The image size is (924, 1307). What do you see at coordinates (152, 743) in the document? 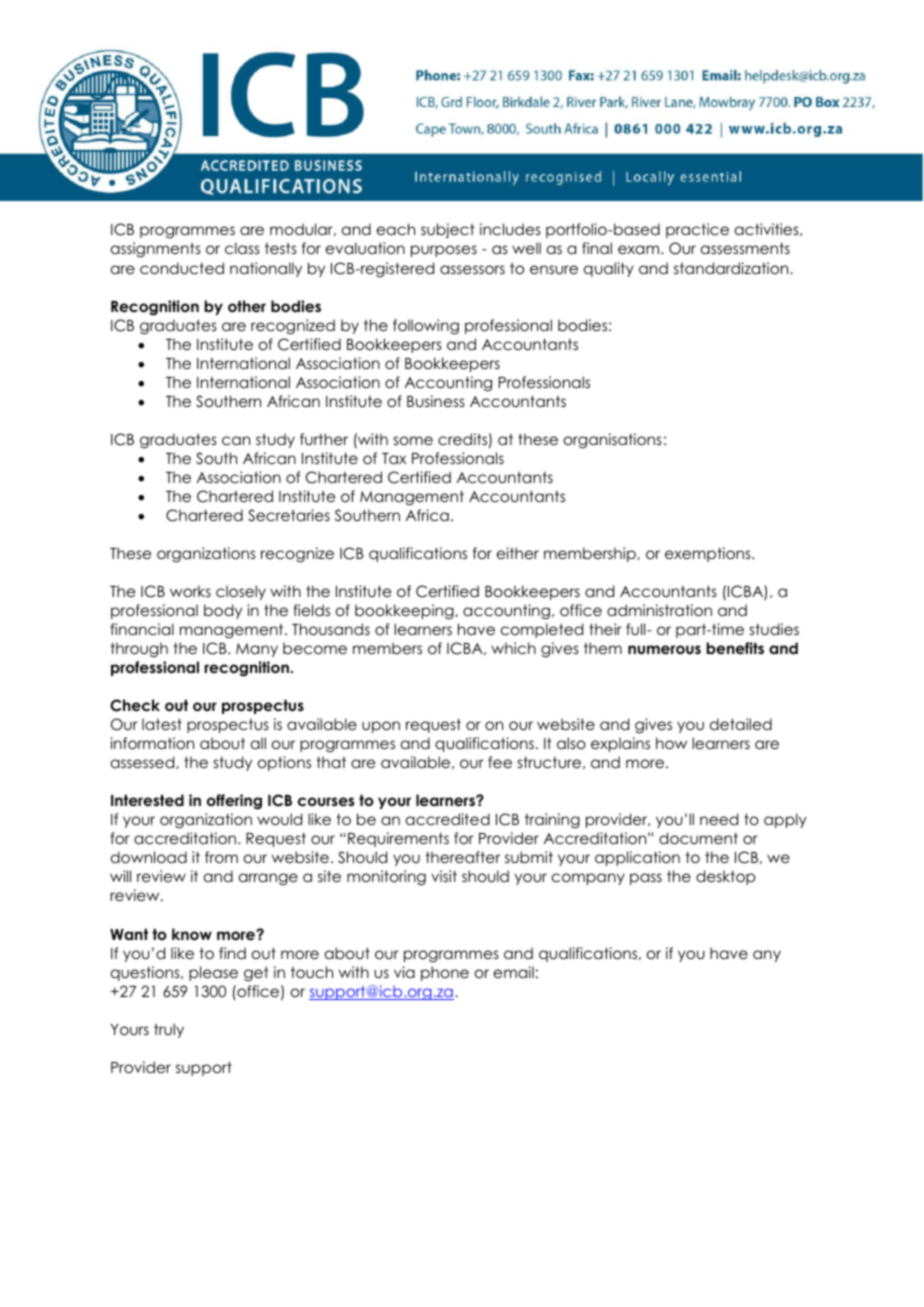
I see `information` at bounding box center [152, 743].
